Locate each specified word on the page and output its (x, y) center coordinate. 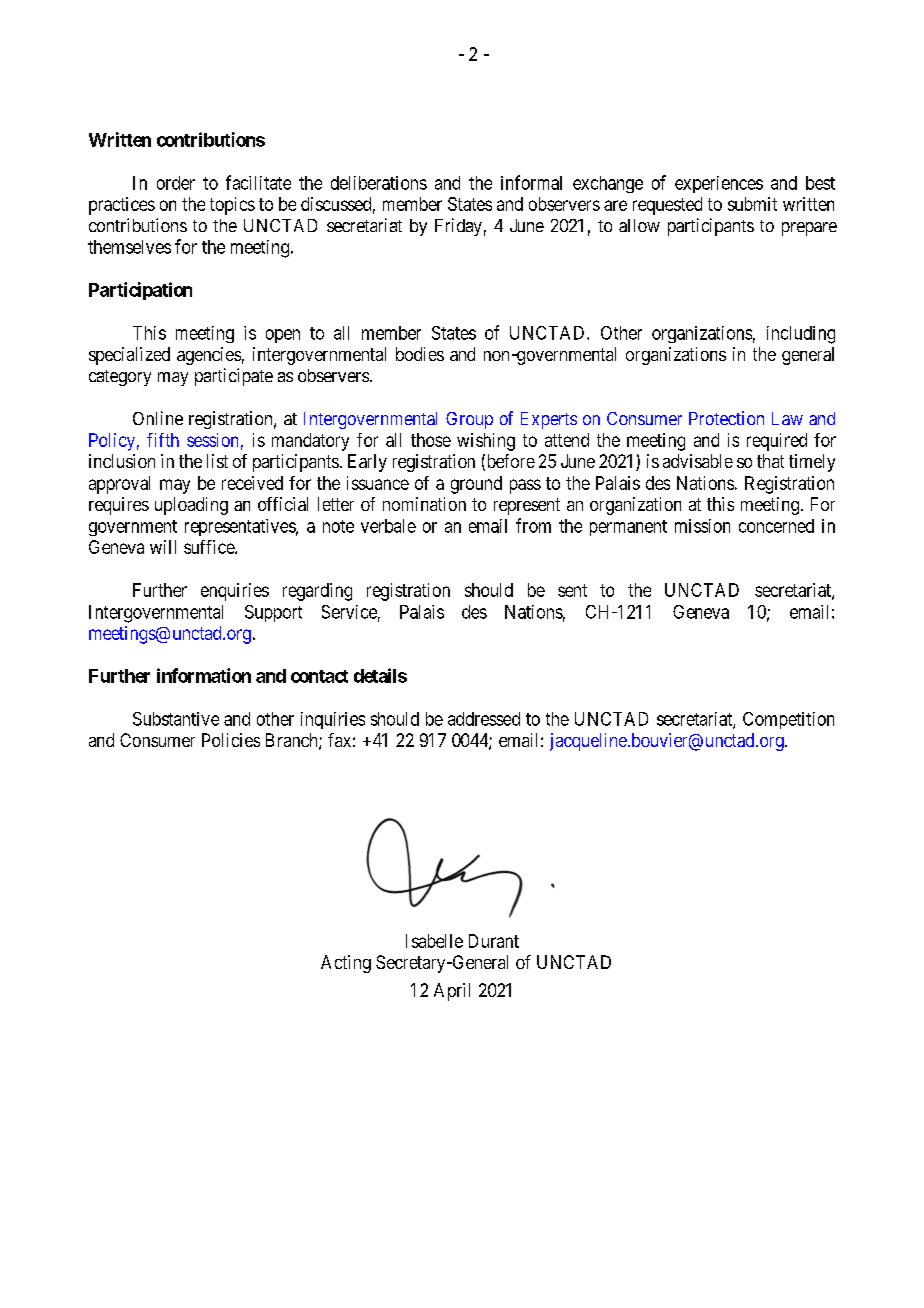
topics (232, 206)
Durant (494, 941)
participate (234, 377)
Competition (788, 720)
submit (752, 204)
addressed (484, 719)
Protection (726, 418)
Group (469, 420)
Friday (458, 227)
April (452, 992)
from (533, 525)
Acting (346, 964)
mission (702, 526)
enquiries (235, 592)
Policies (231, 740)
